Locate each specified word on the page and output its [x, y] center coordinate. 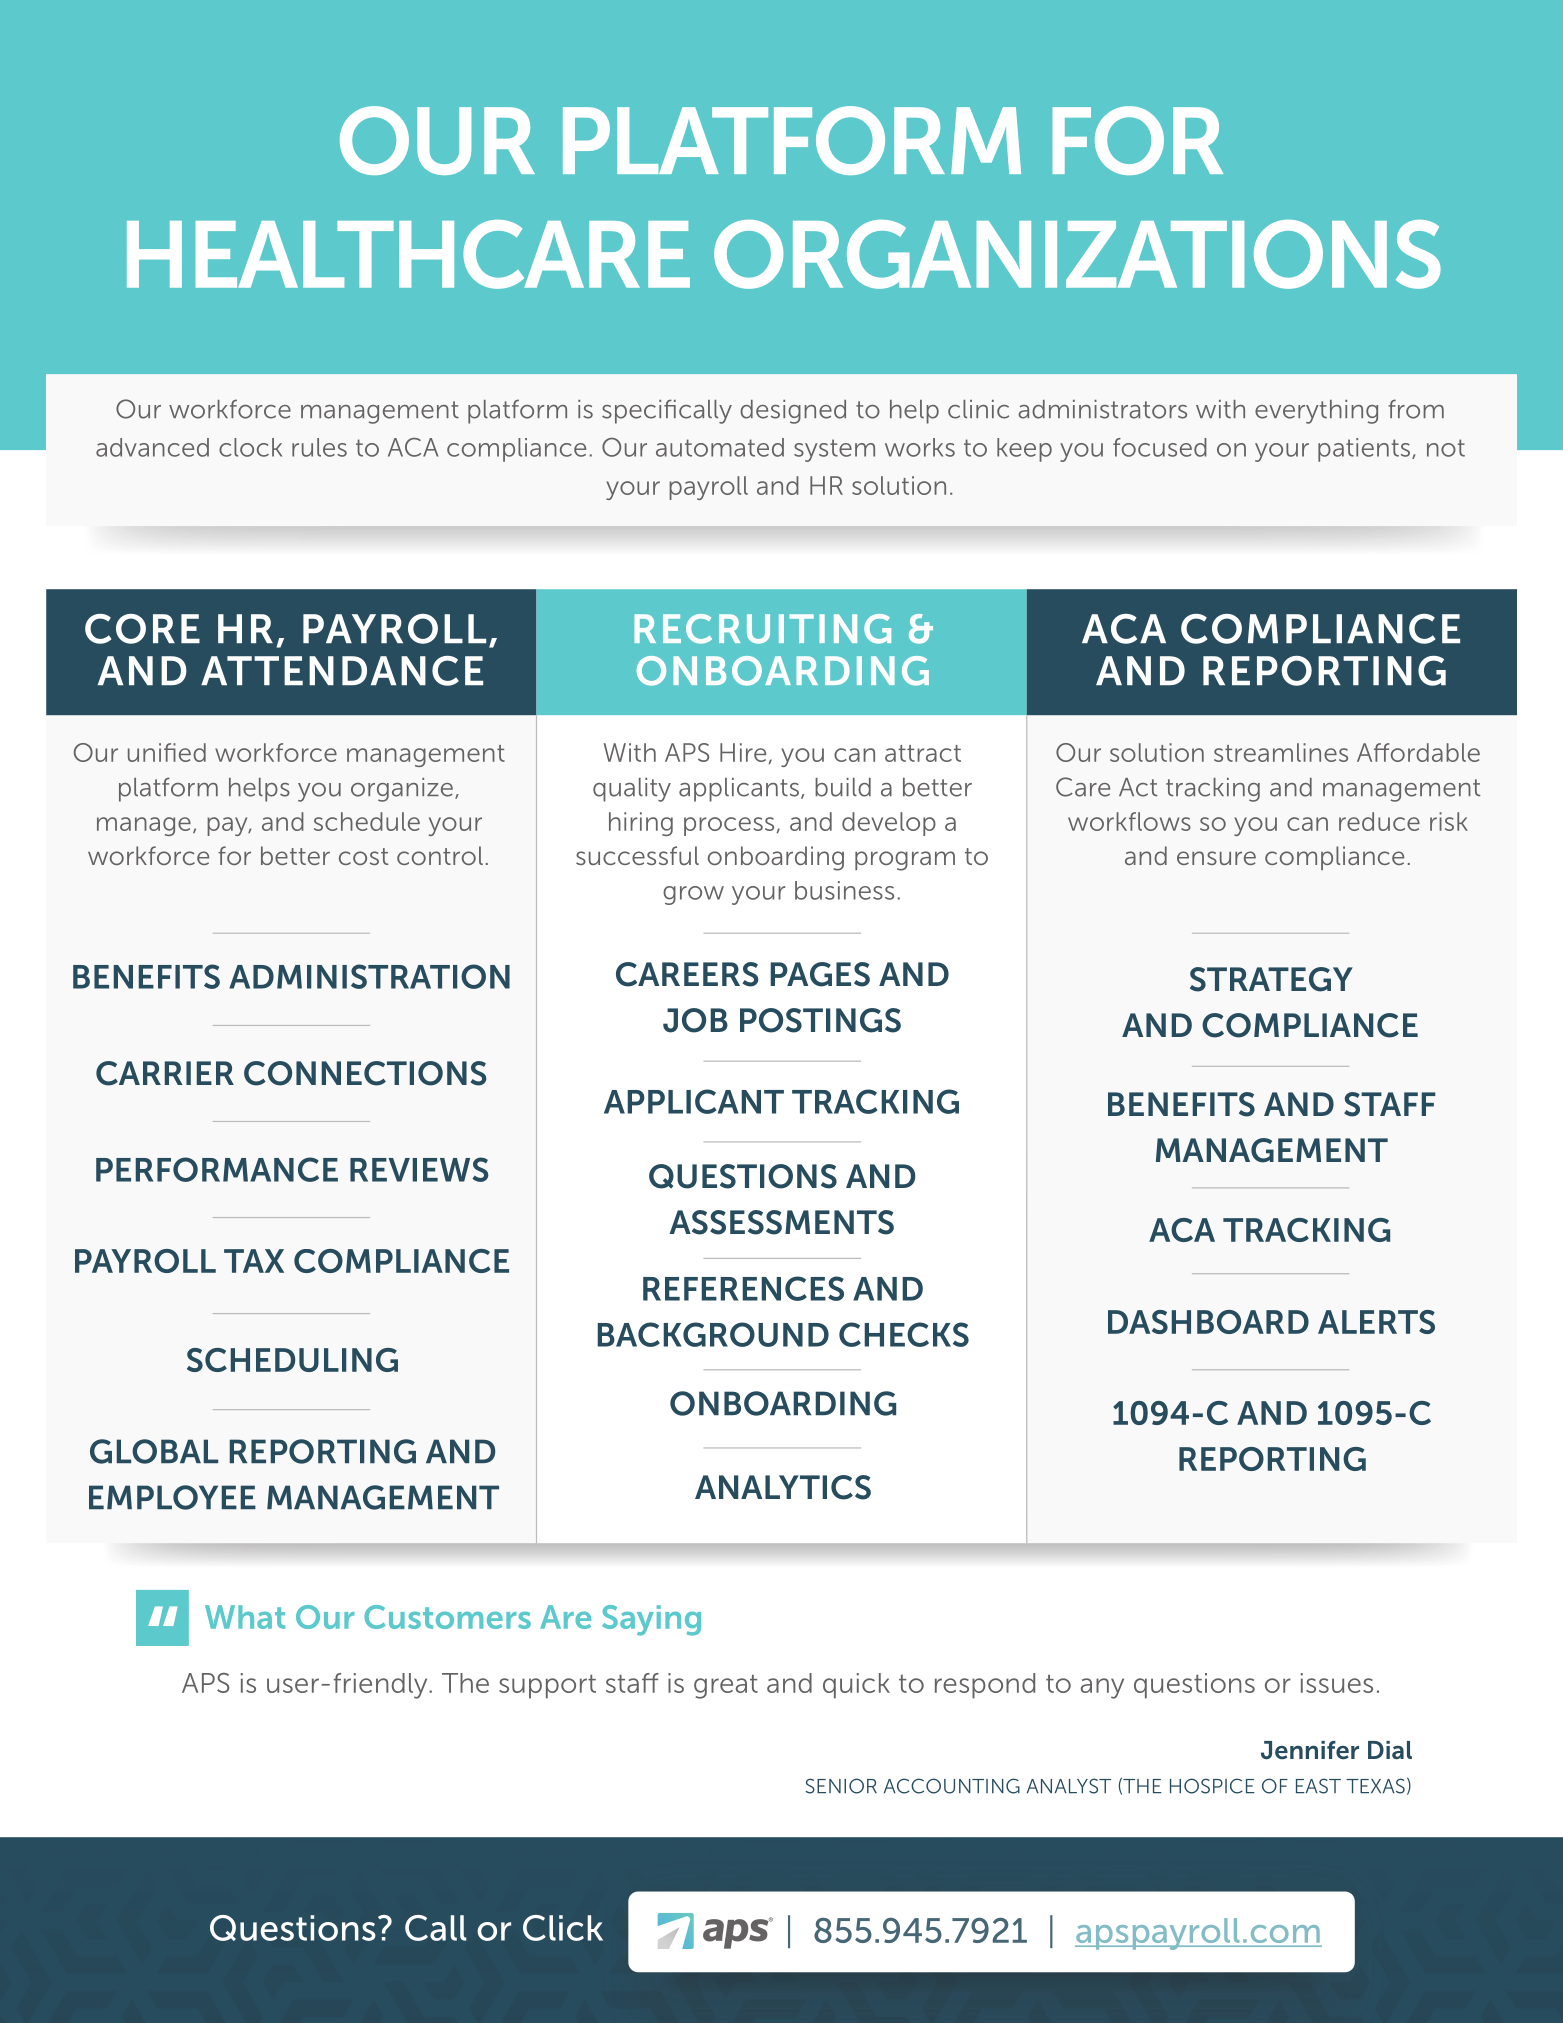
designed [793, 412]
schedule [367, 821]
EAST [1318, 1786]
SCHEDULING [292, 1360]
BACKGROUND [713, 1334]
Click [563, 1928]
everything [1316, 412]
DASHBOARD [1208, 1322]
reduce [1379, 821]
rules [319, 447]
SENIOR [841, 1786]
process [729, 826]
